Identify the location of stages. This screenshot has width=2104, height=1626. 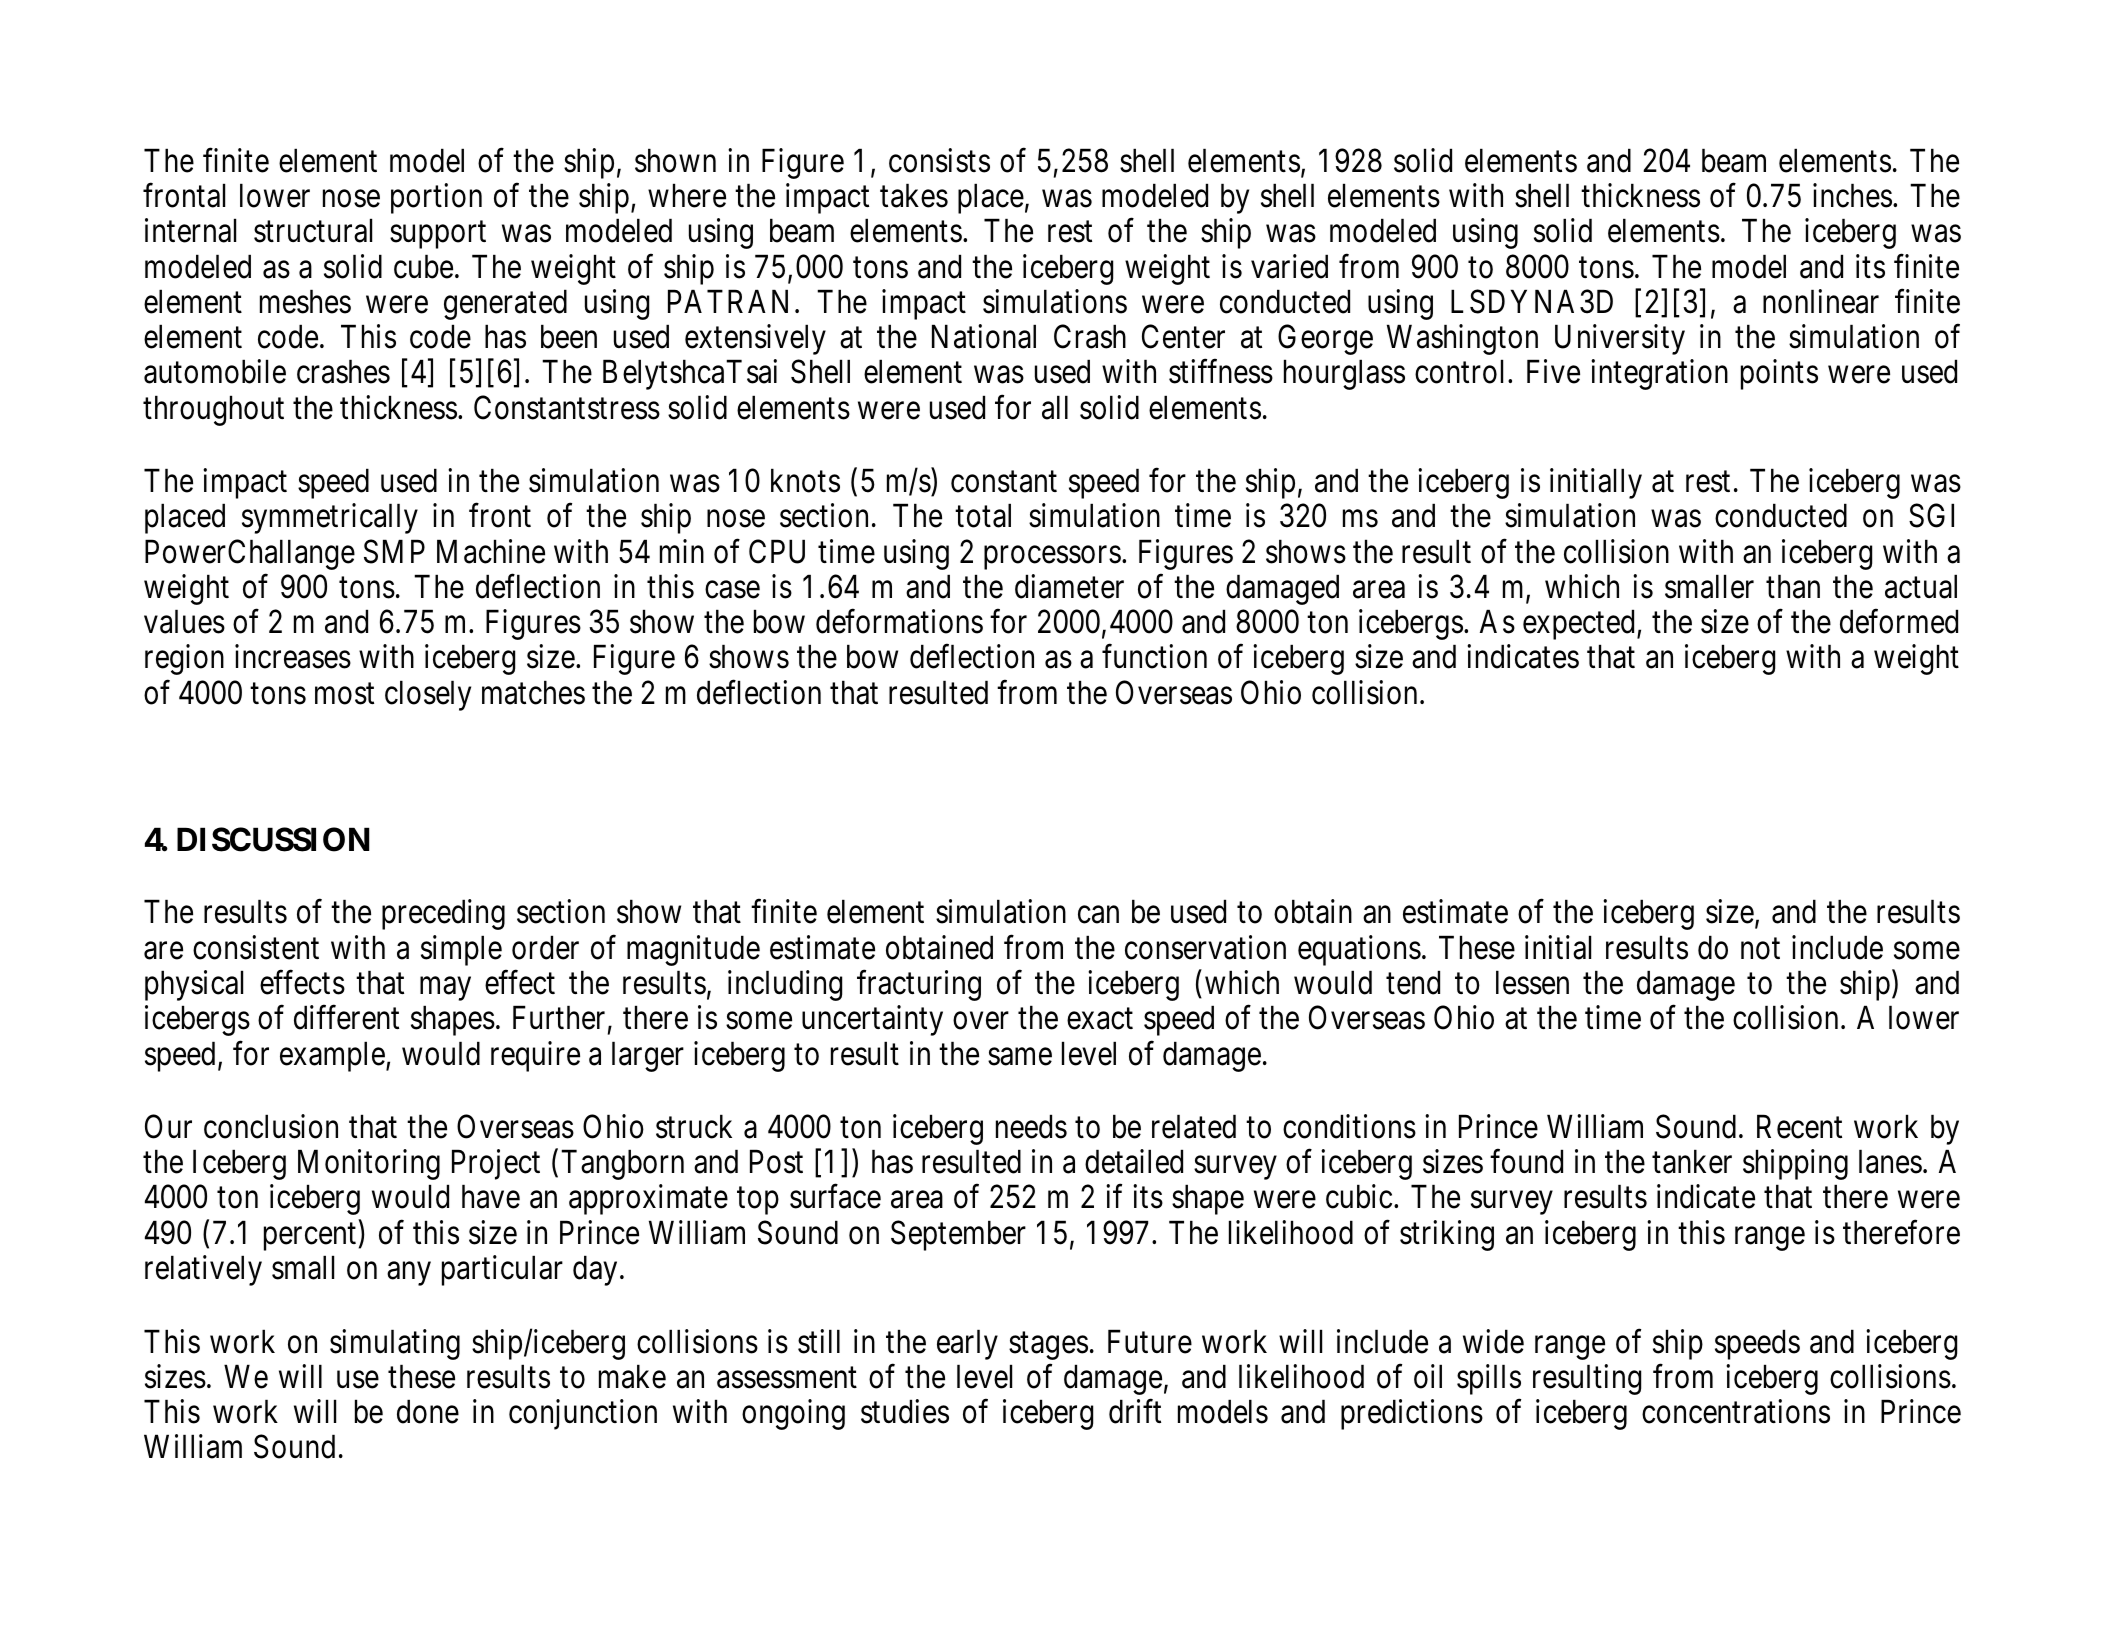
(1048, 1346).
